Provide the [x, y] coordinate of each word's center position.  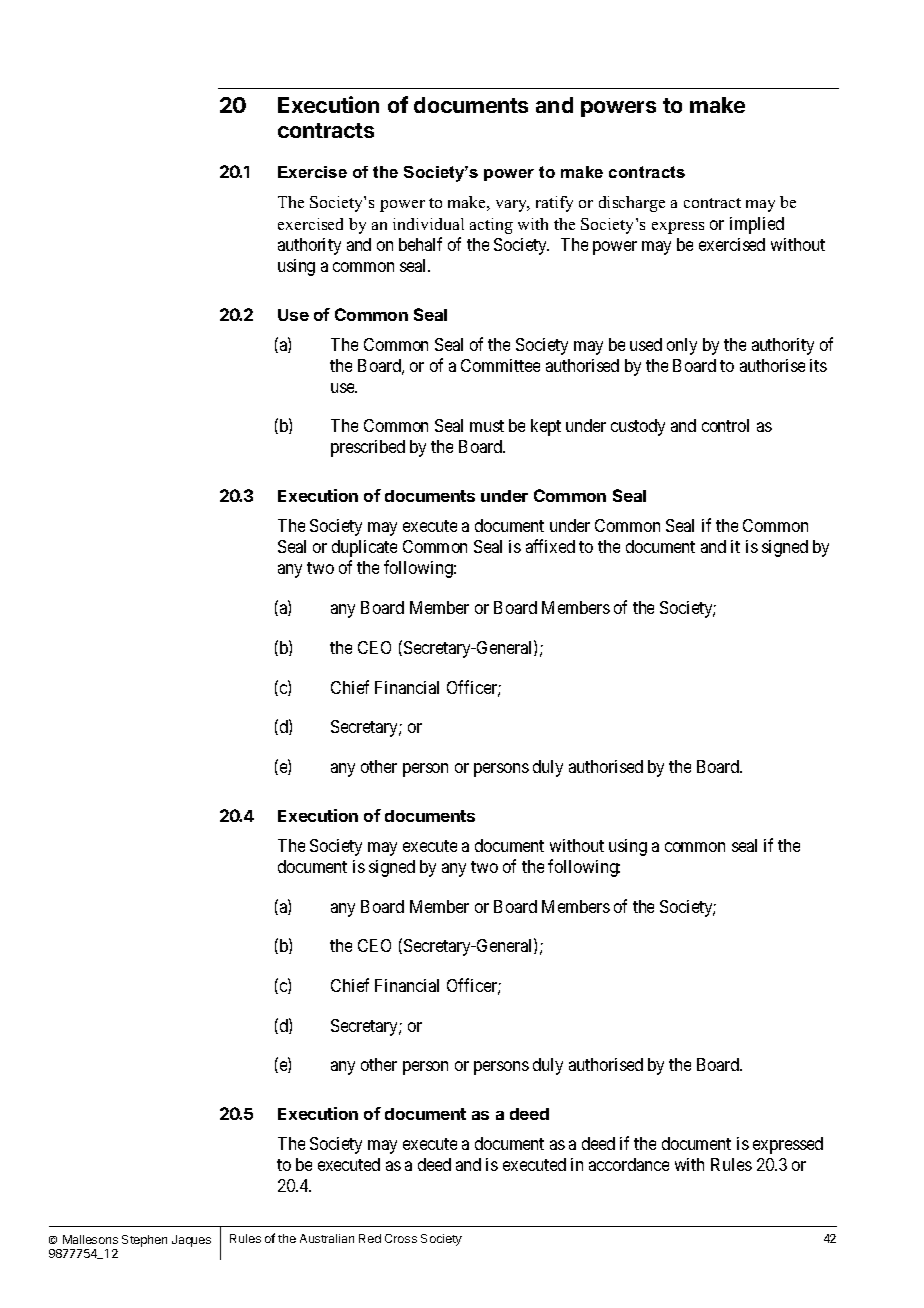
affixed [550, 546]
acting [491, 226]
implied [757, 225]
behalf [420, 244]
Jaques [191, 1241]
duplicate [364, 548]
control [725, 425]
